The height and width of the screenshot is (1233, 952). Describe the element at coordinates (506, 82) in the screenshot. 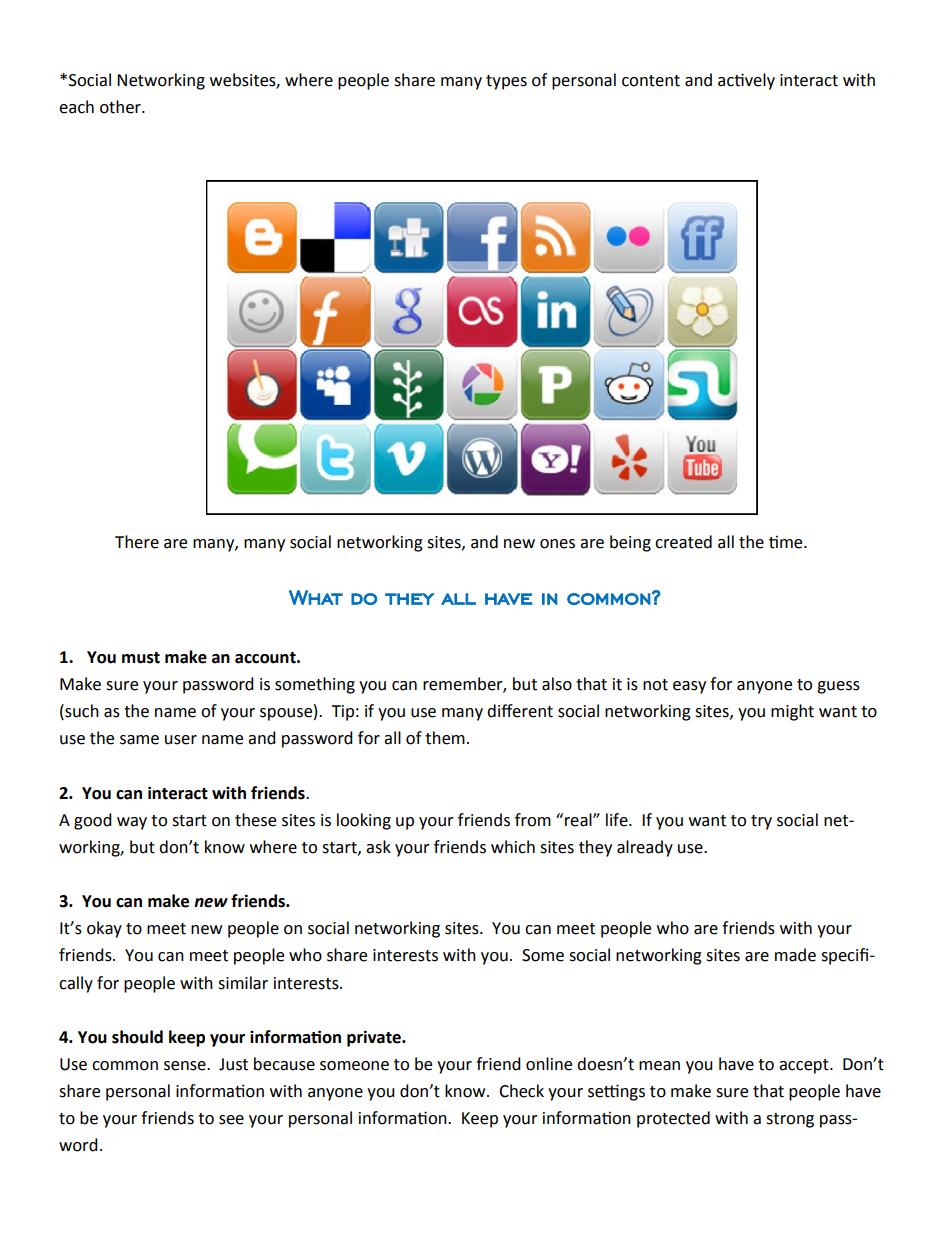

I see `types` at that location.
